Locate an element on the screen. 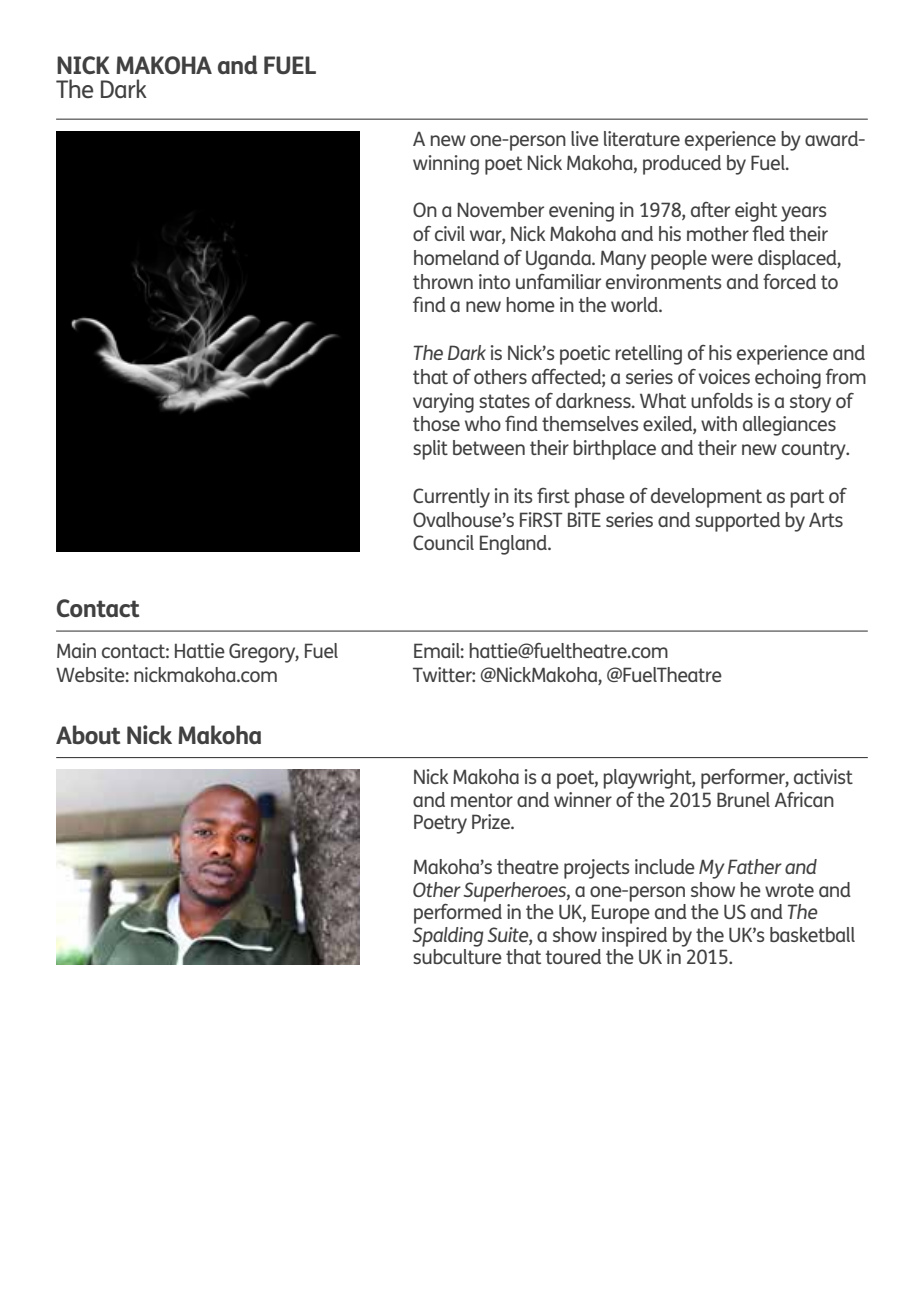 This screenshot has width=924, height=1311. Brunel is located at coordinates (743, 799).
